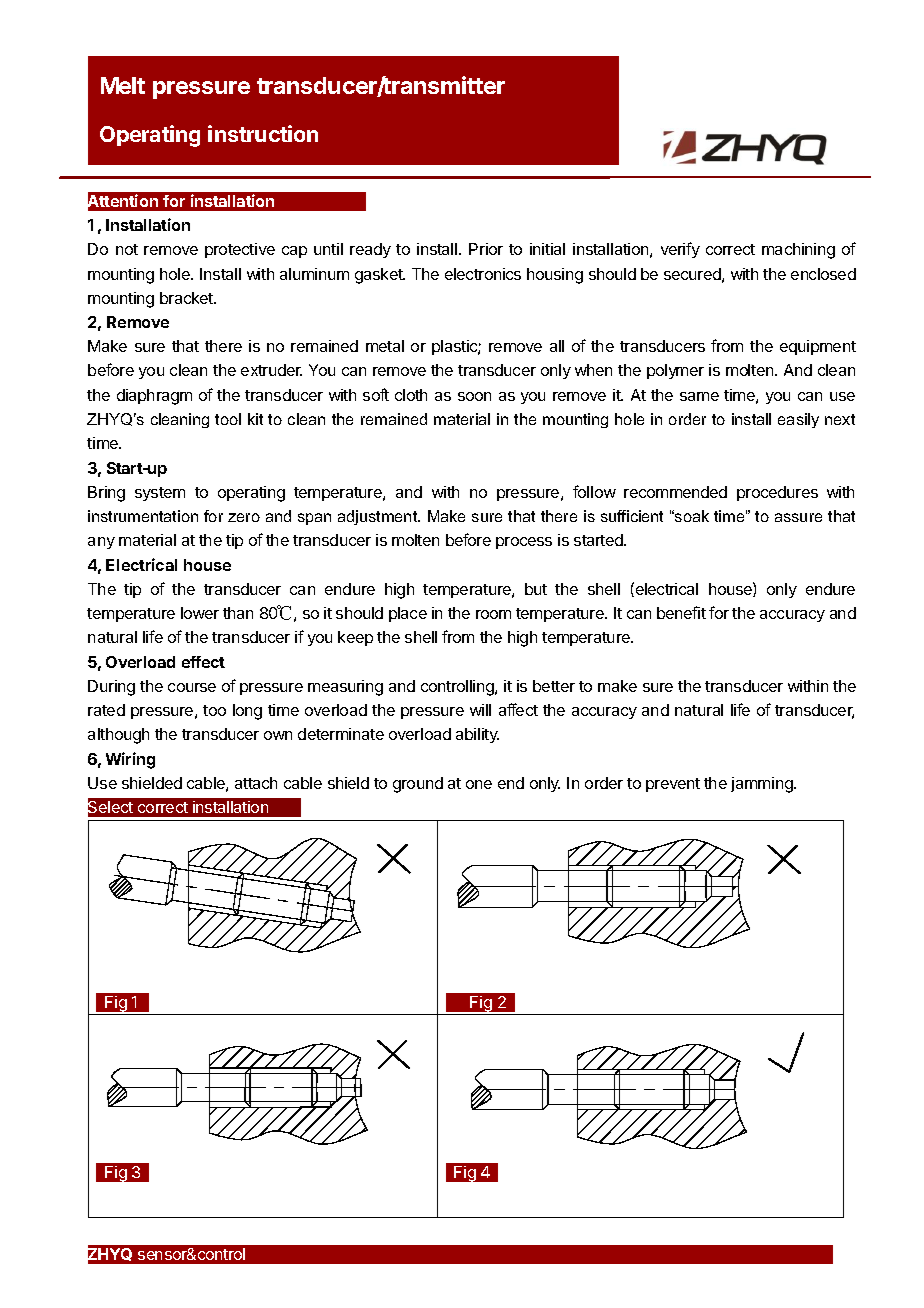 The image size is (924, 1308). I want to click on protective, so click(240, 250).
